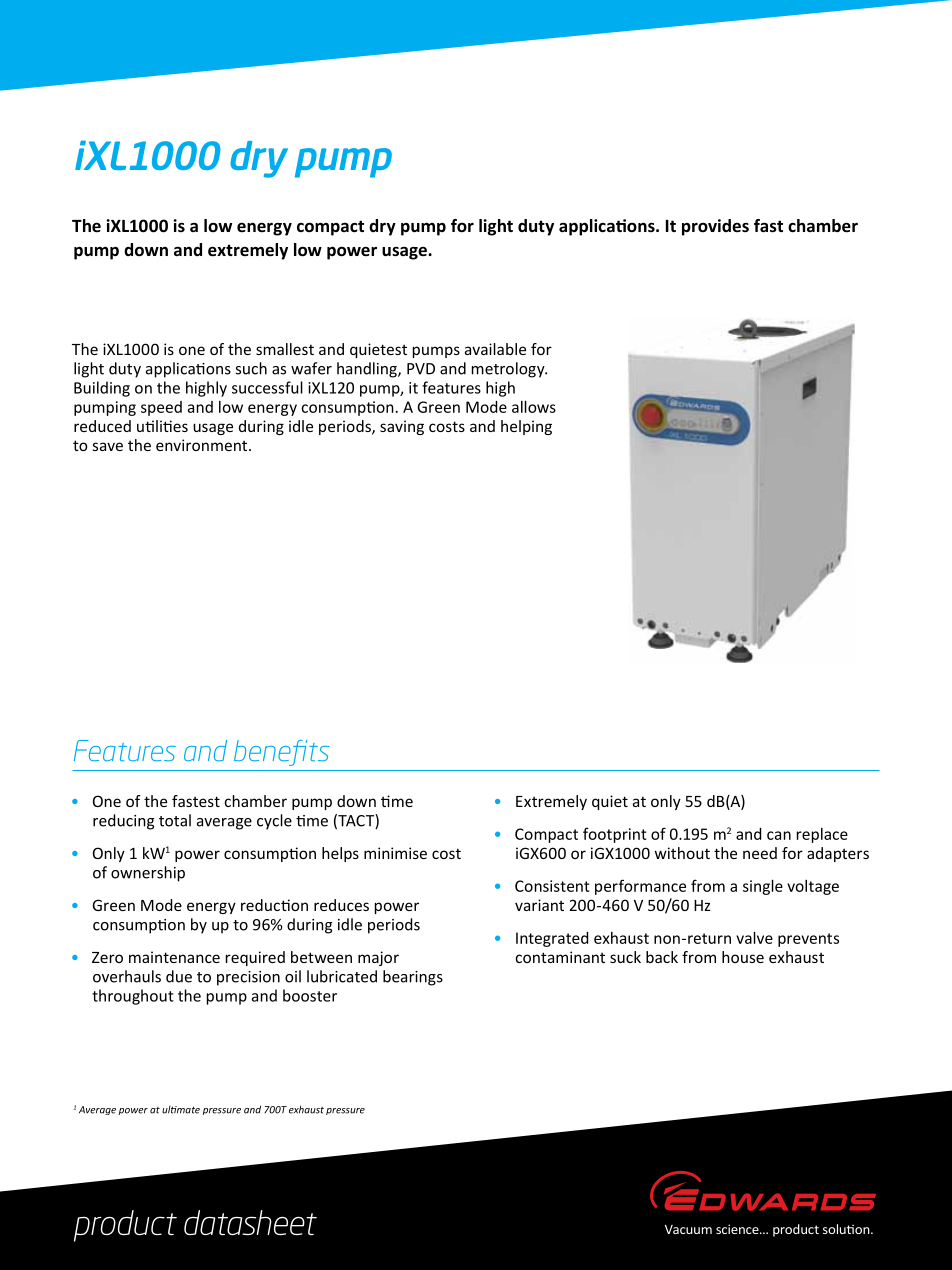 The width and height of the page is (952, 1270). I want to click on smallest, so click(285, 349).
